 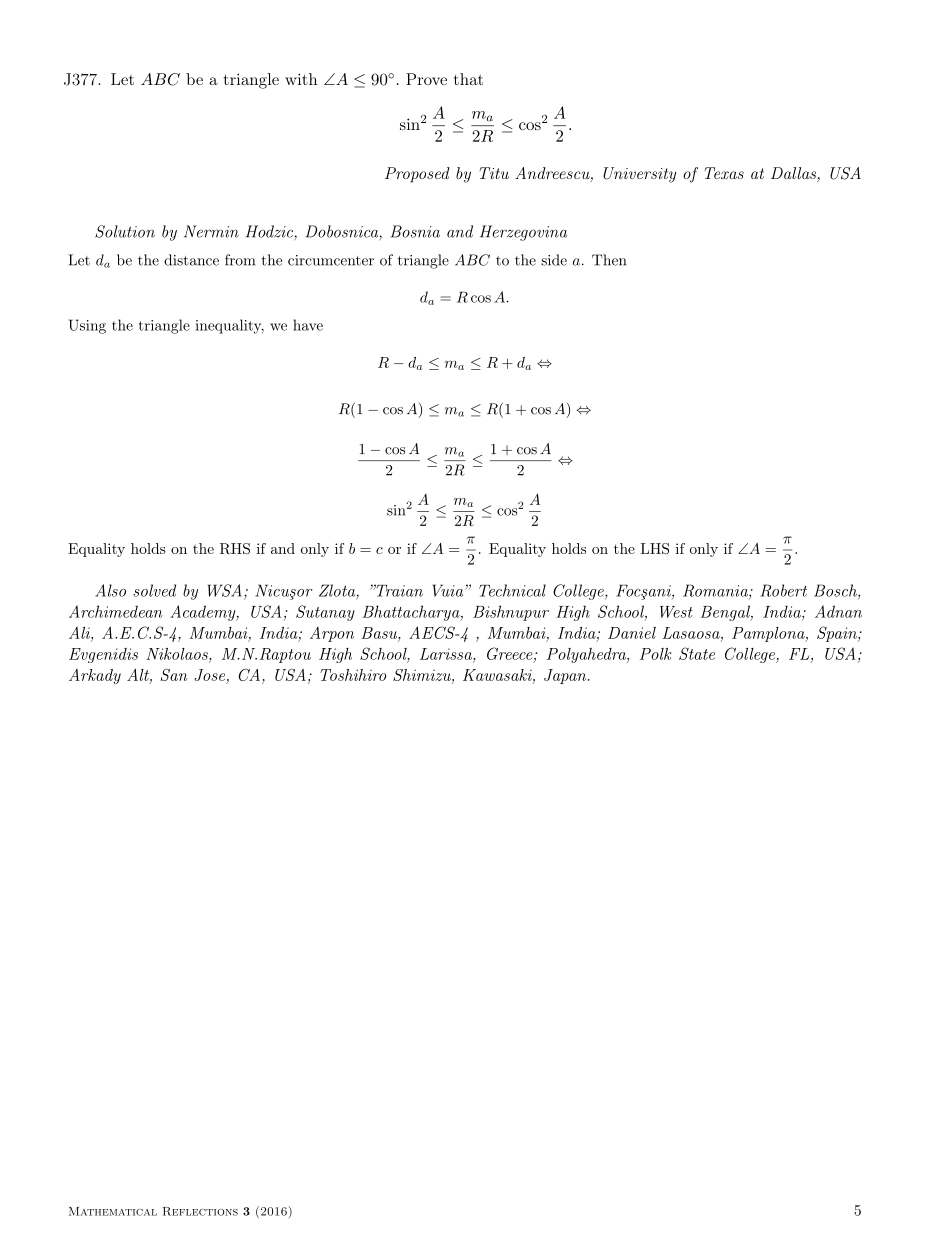 What do you see at coordinates (178, 654) in the page?
I see `Nikolaos` at bounding box center [178, 654].
